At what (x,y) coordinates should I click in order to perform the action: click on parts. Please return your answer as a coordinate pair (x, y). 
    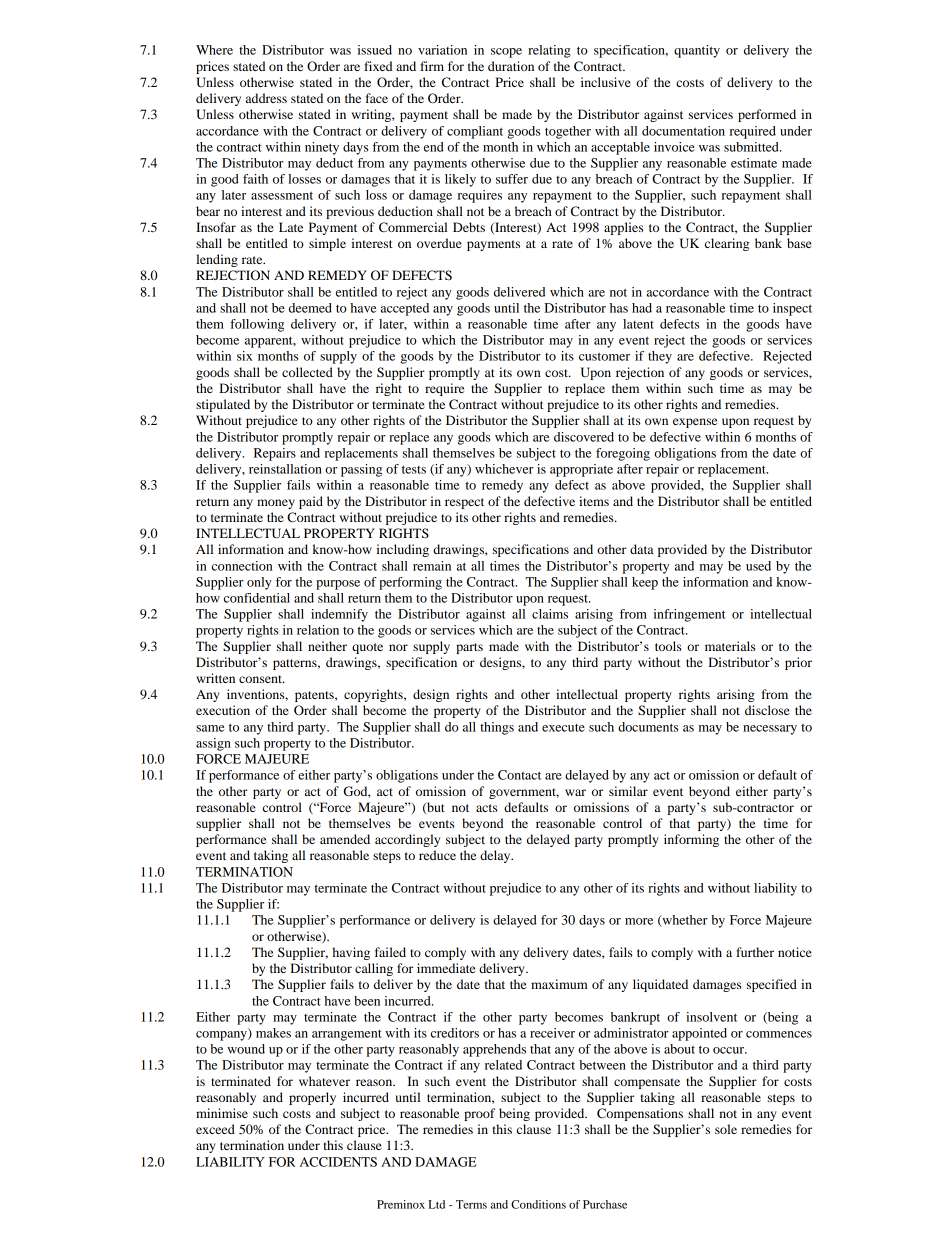
    Looking at the image, I should click on (469, 648).
